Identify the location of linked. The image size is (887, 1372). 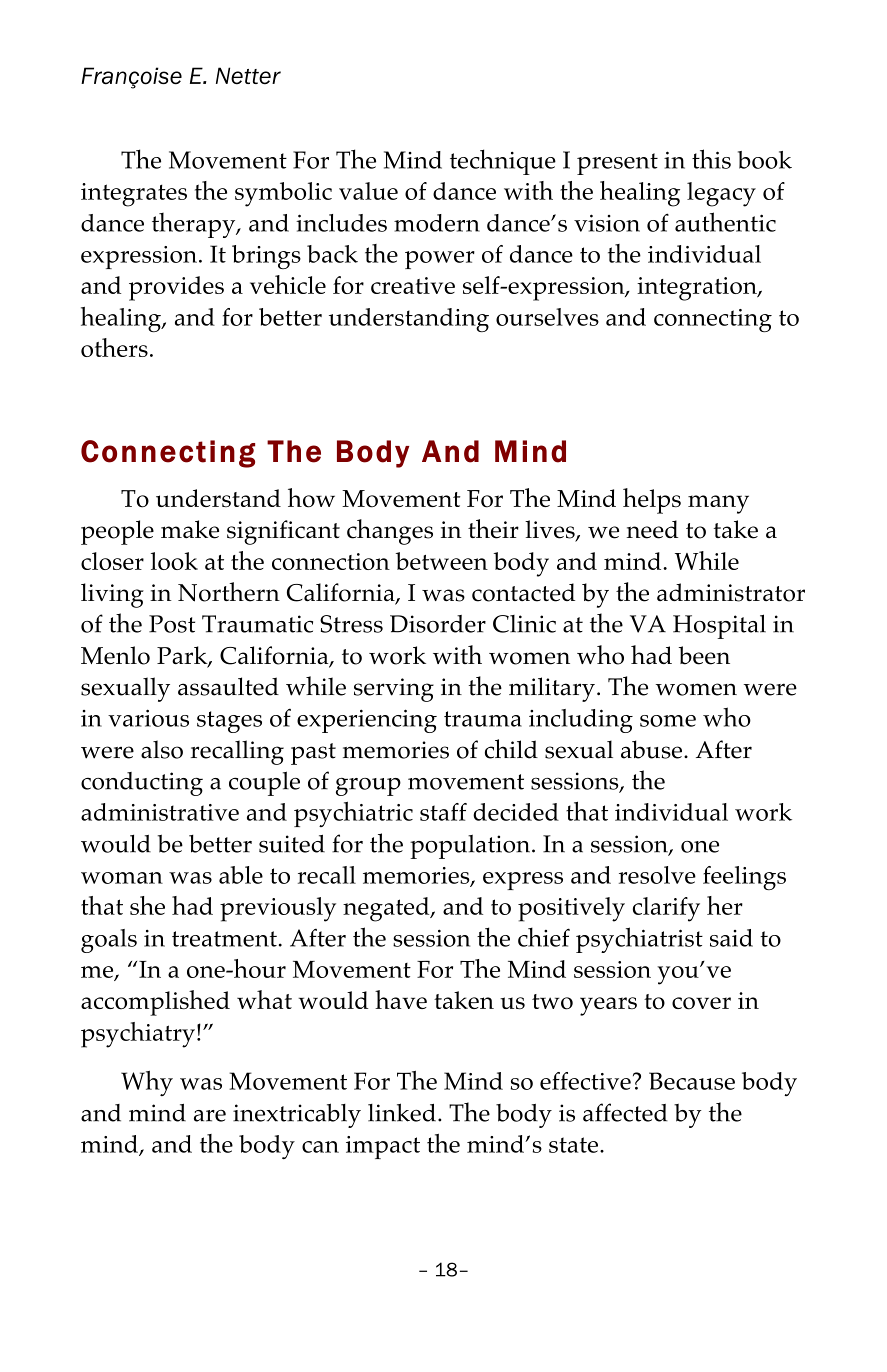
(402, 1112).
